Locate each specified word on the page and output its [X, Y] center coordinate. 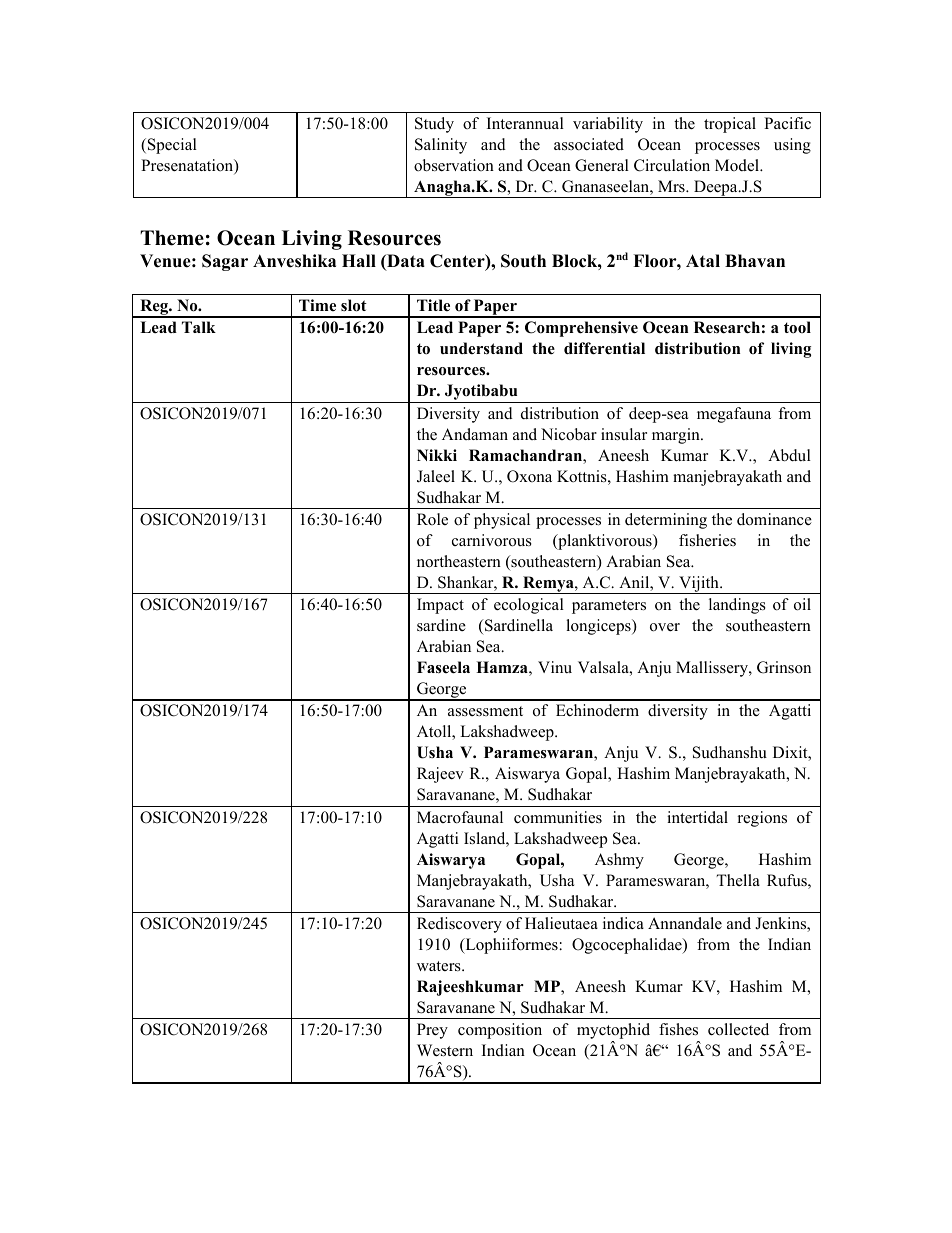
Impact [440, 606]
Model [738, 165]
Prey [432, 1031]
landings [737, 606]
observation [454, 165]
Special [171, 146]
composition [500, 1031]
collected [738, 1029]
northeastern [459, 561]
